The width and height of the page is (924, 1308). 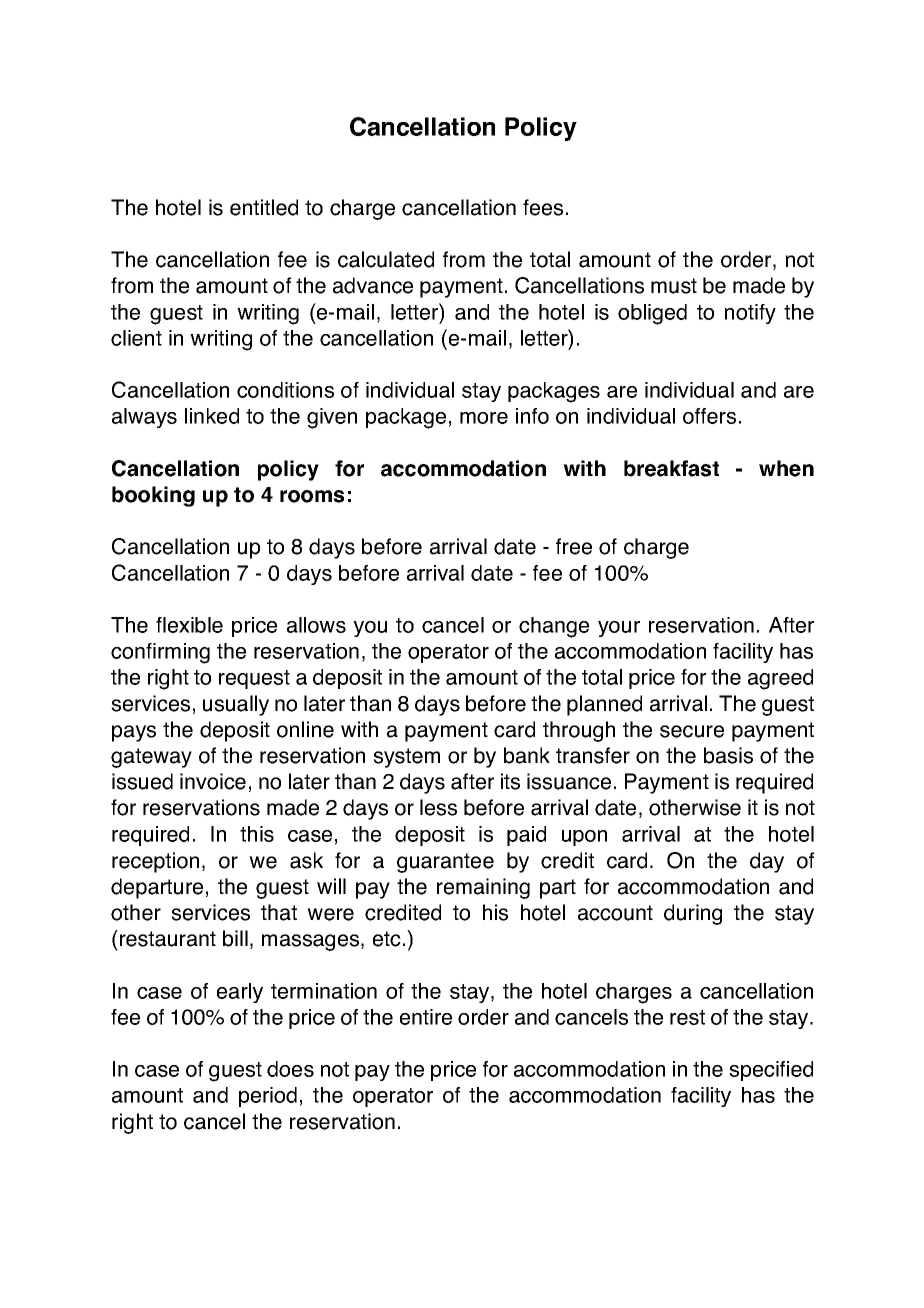 What do you see at coordinates (484, 418) in the page?
I see `more` at bounding box center [484, 418].
